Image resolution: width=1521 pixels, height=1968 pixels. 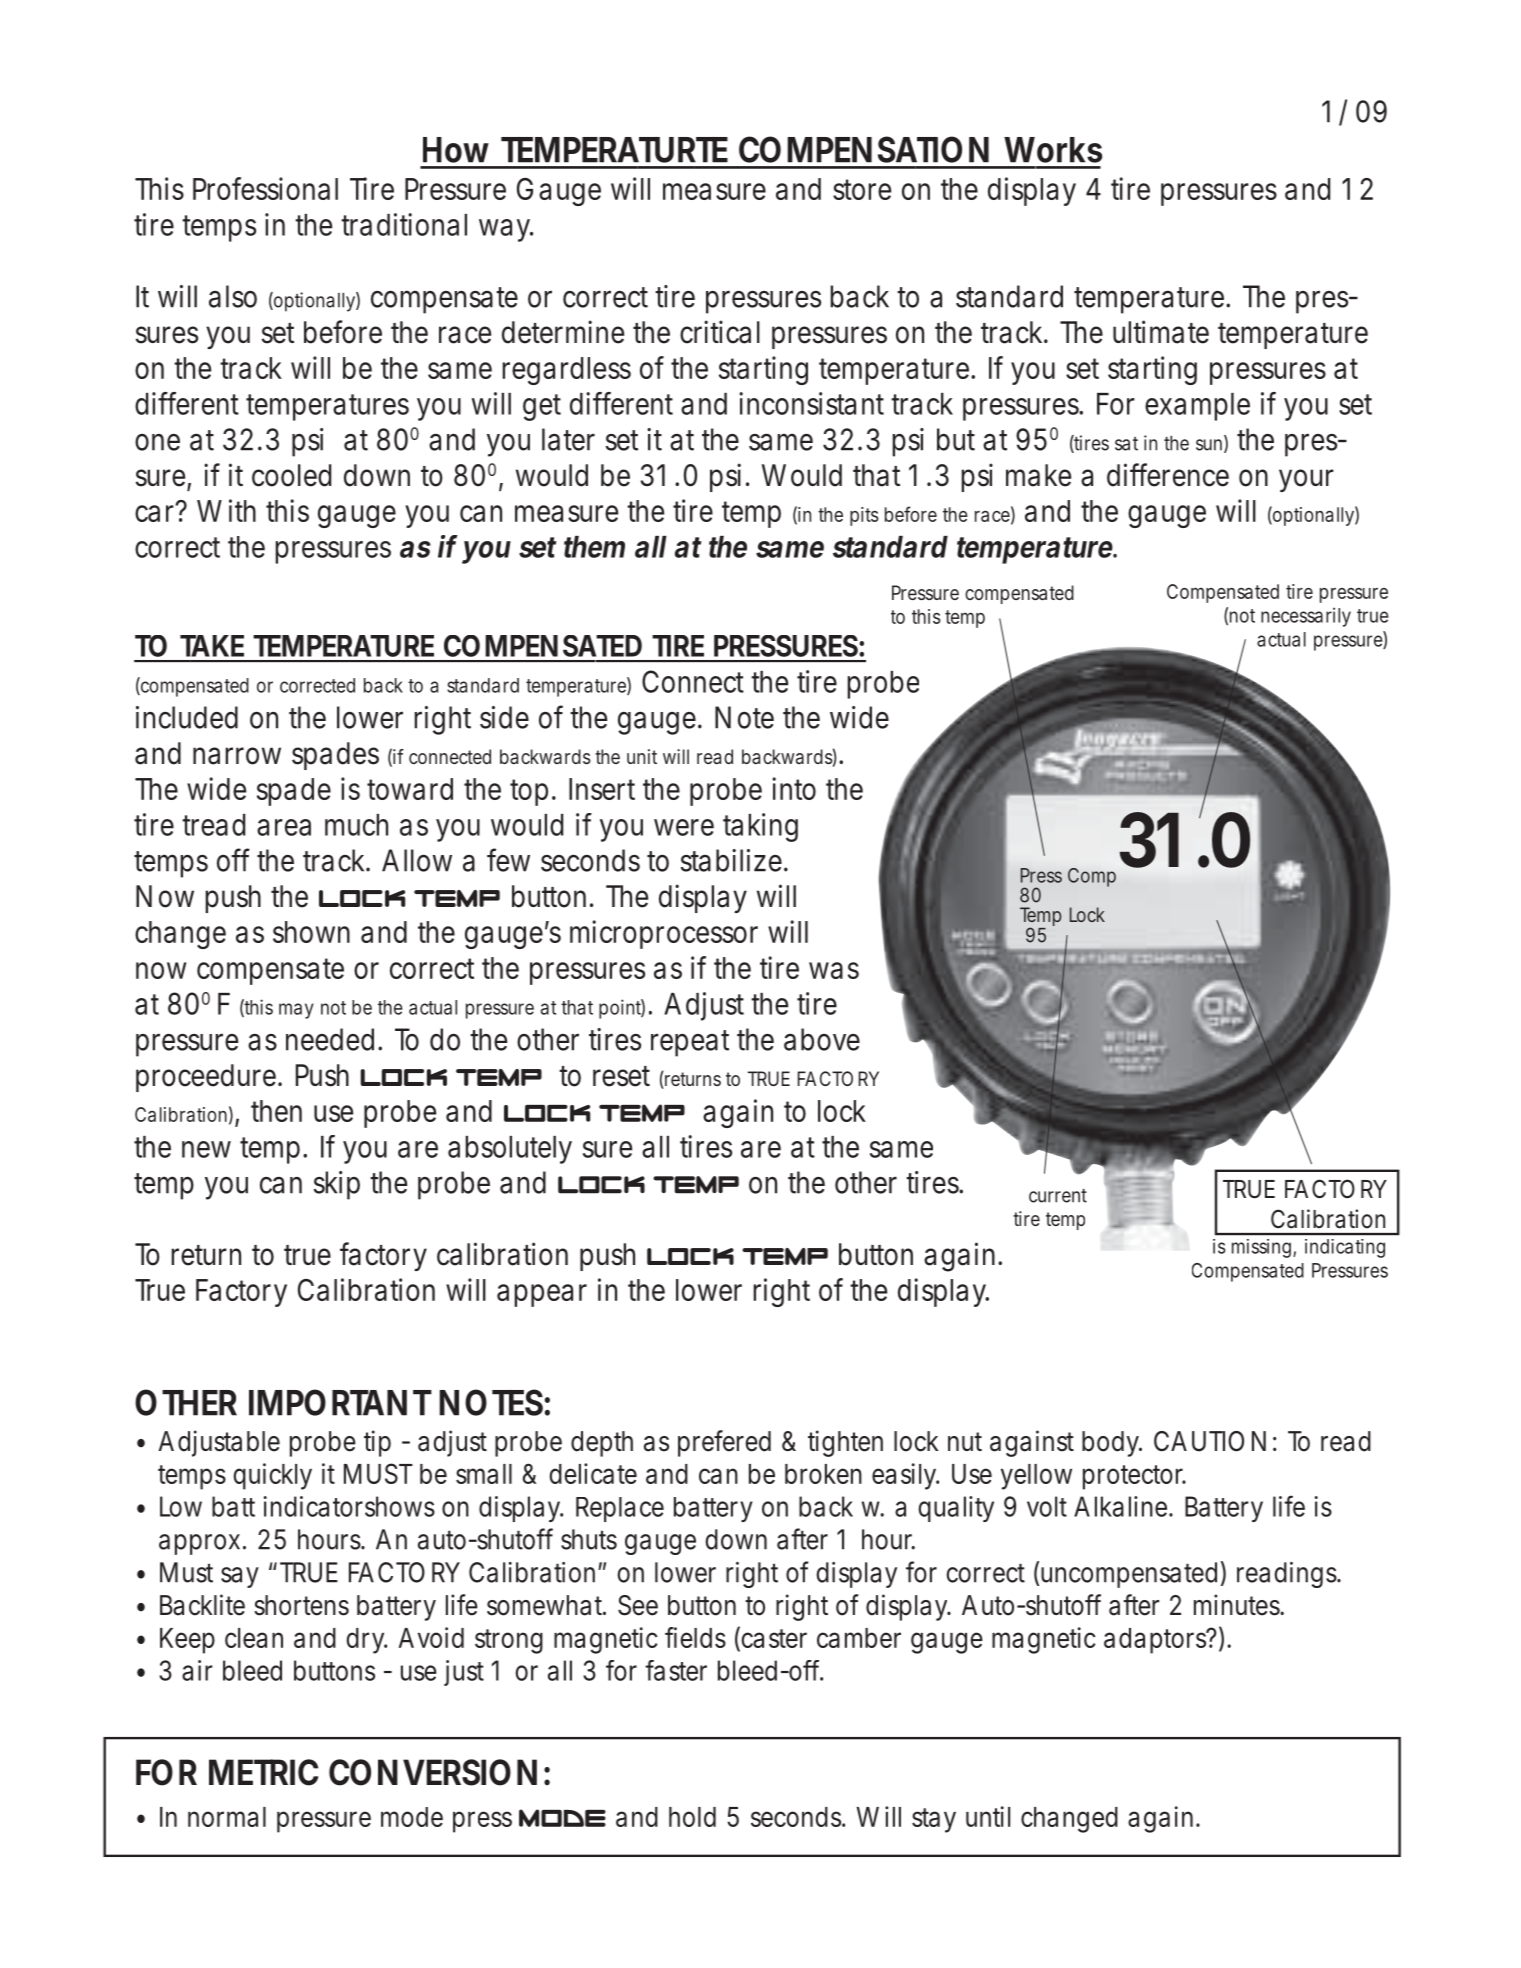 I want to click on current, so click(x=1058, y=1196).
